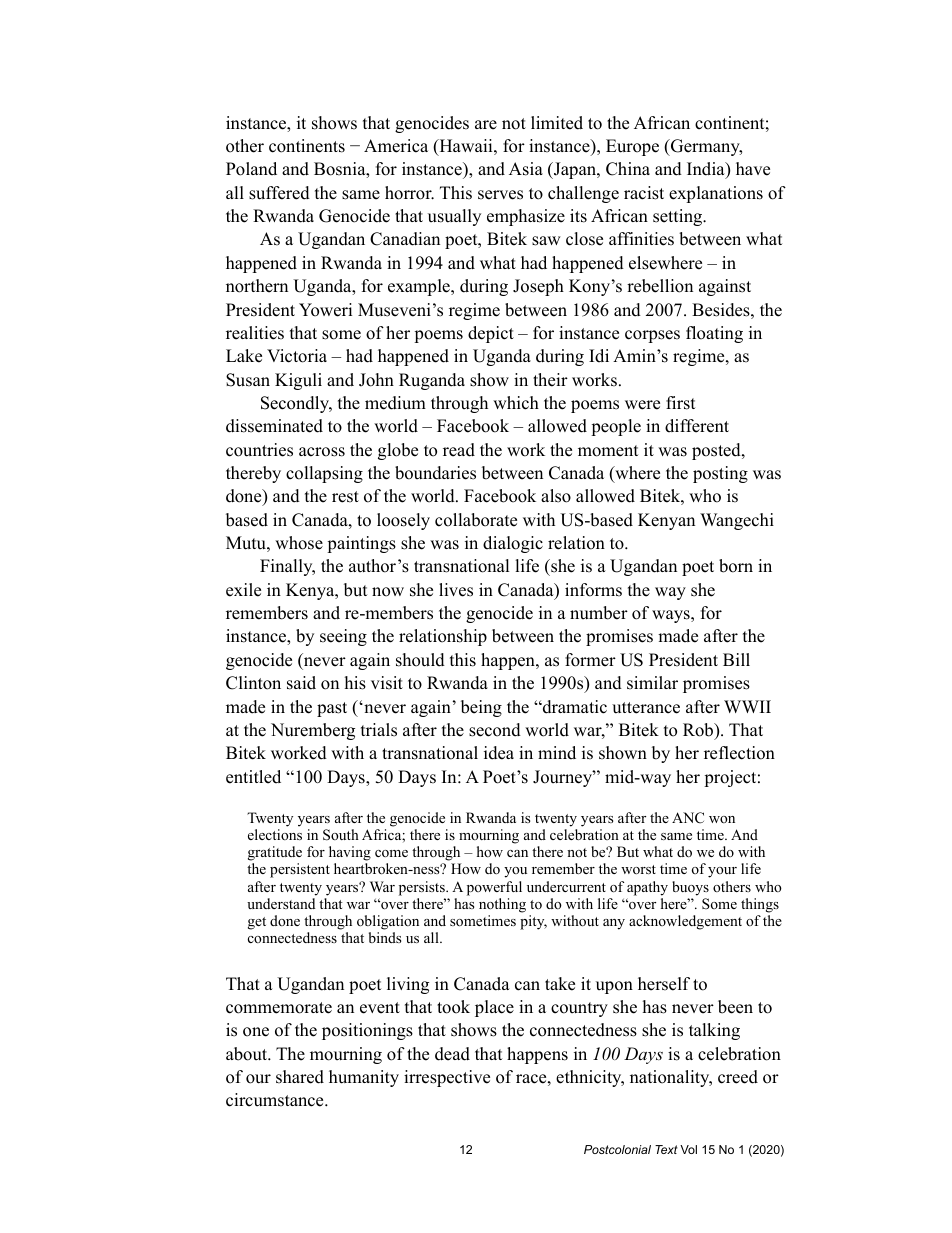 The width and height of the screenshot is (952, 1233). What do you see at coordinates (459, 450) in the screenshot?
I see `read` at bounding box center [459, 450].
